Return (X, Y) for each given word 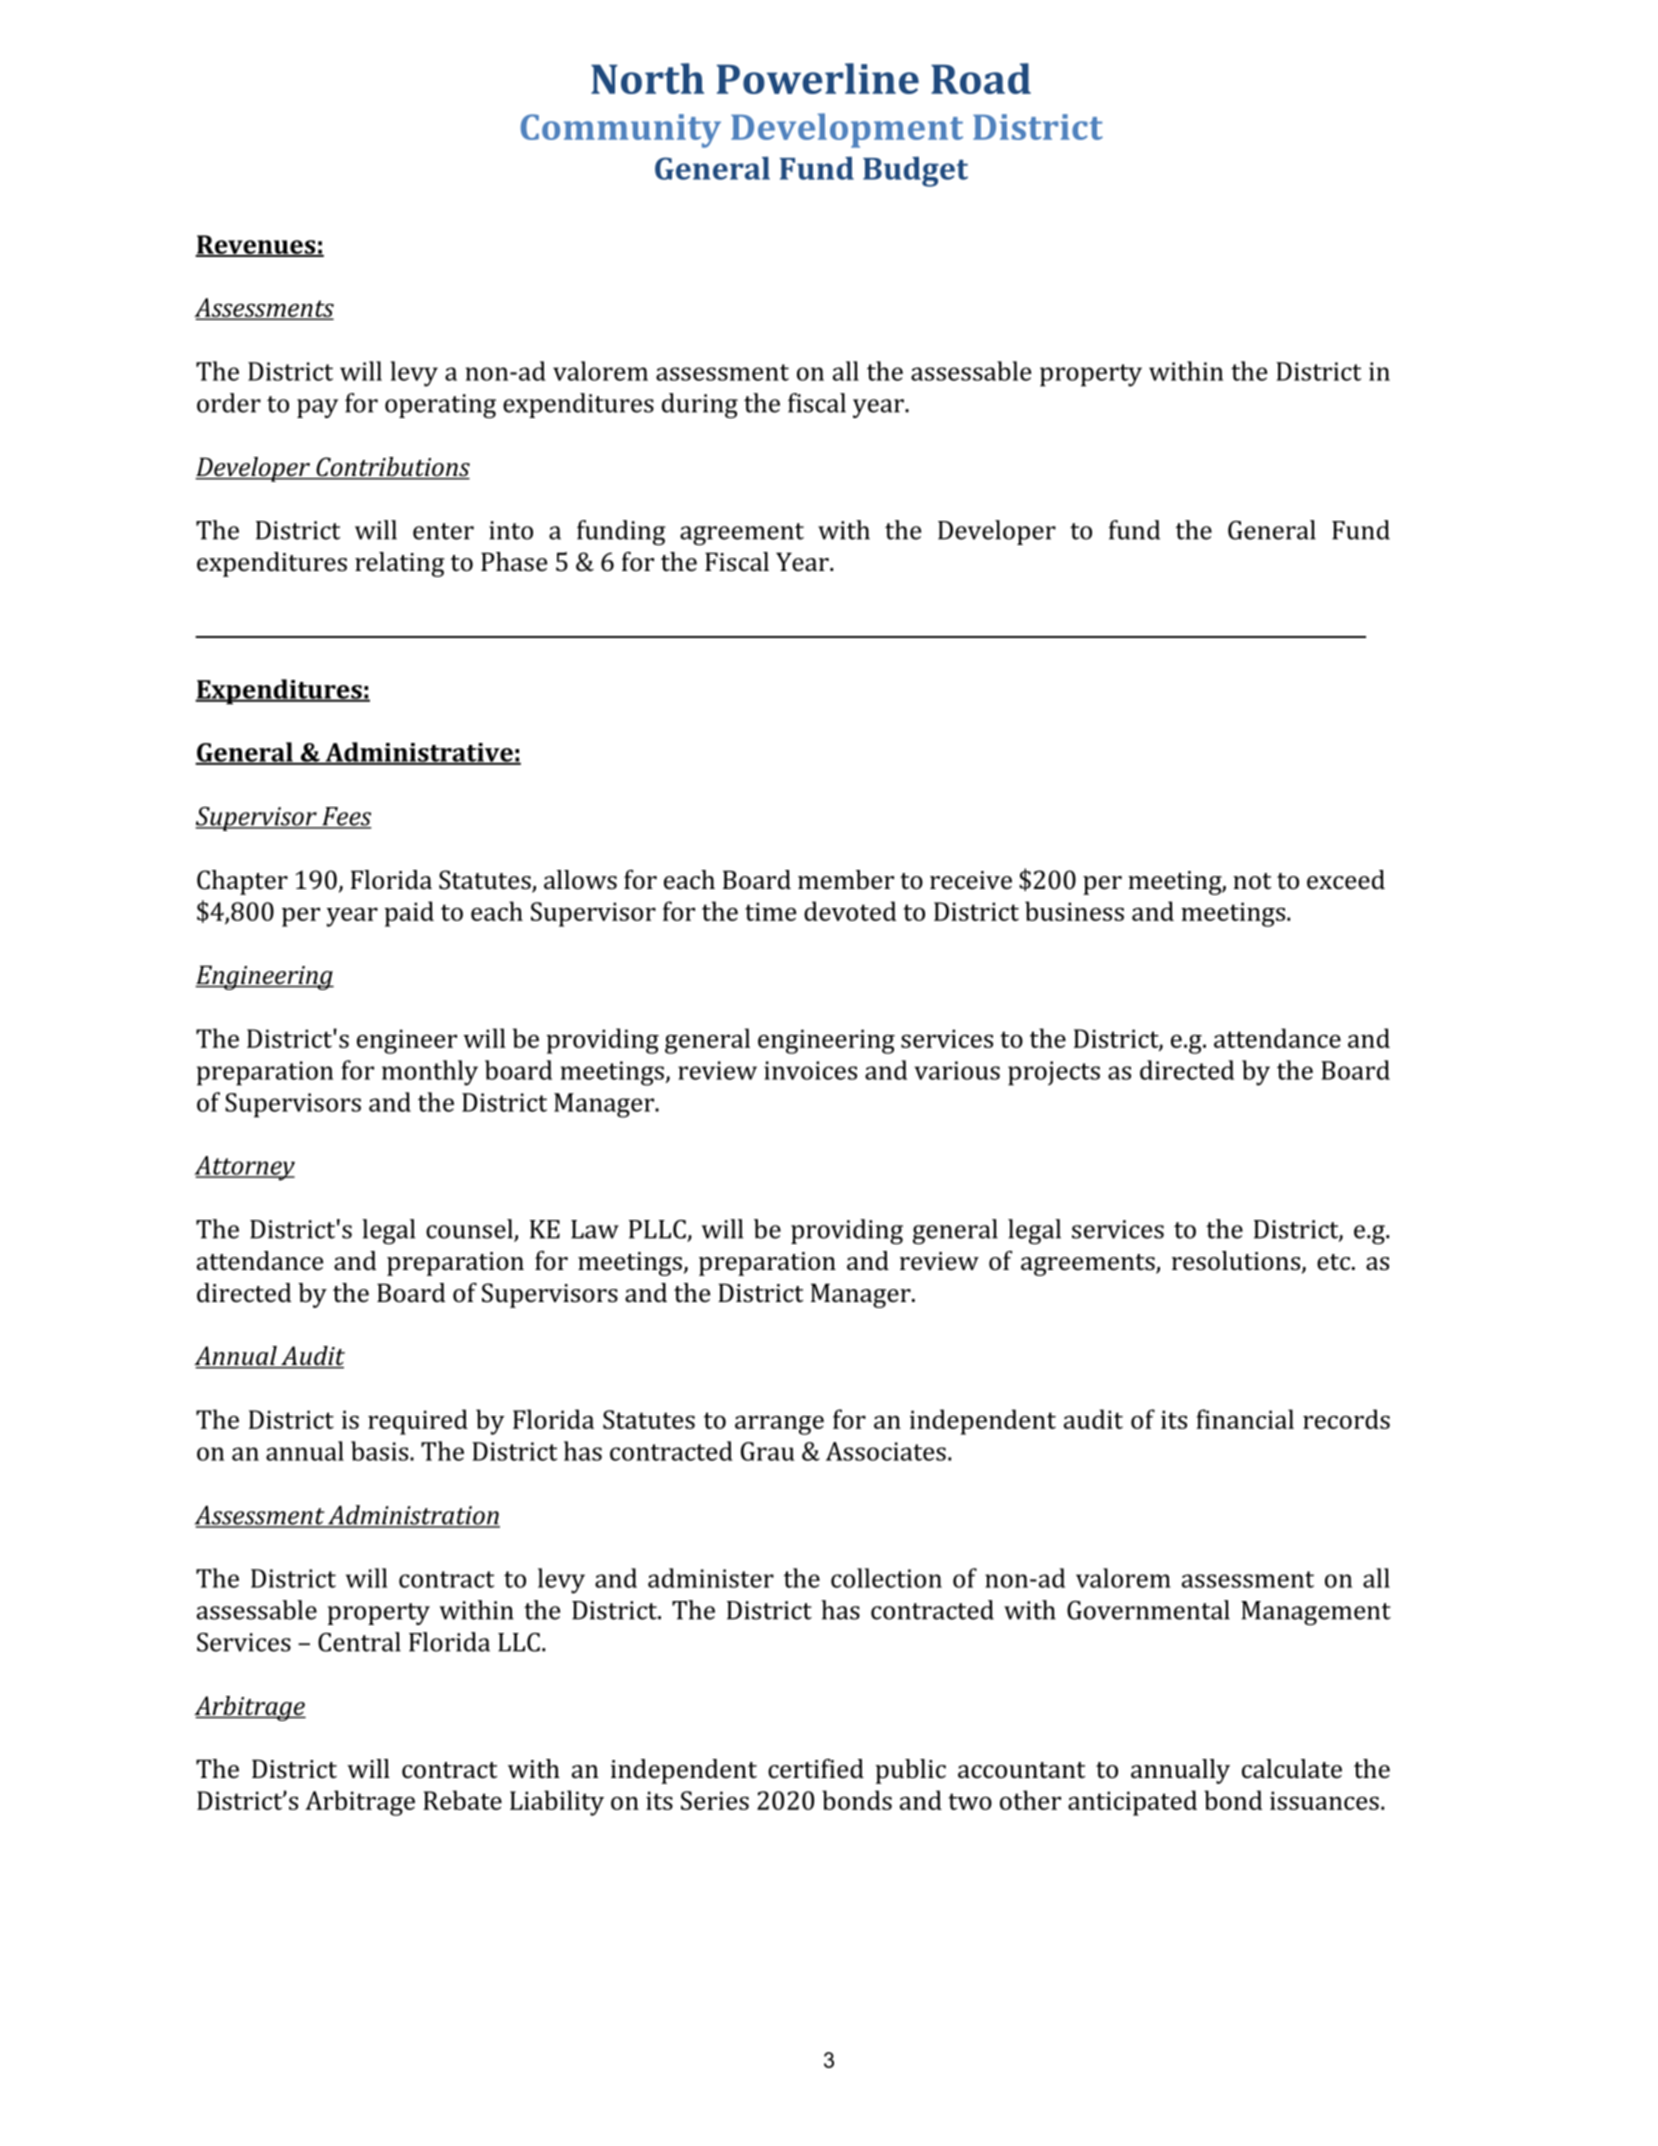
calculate (1292, 1769)
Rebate (462, 1800)
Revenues (256, 245)
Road (981, 78)
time (770, 911)
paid (409, 914)
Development (847, 130)
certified (816, 1769)
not (1252, 881)
